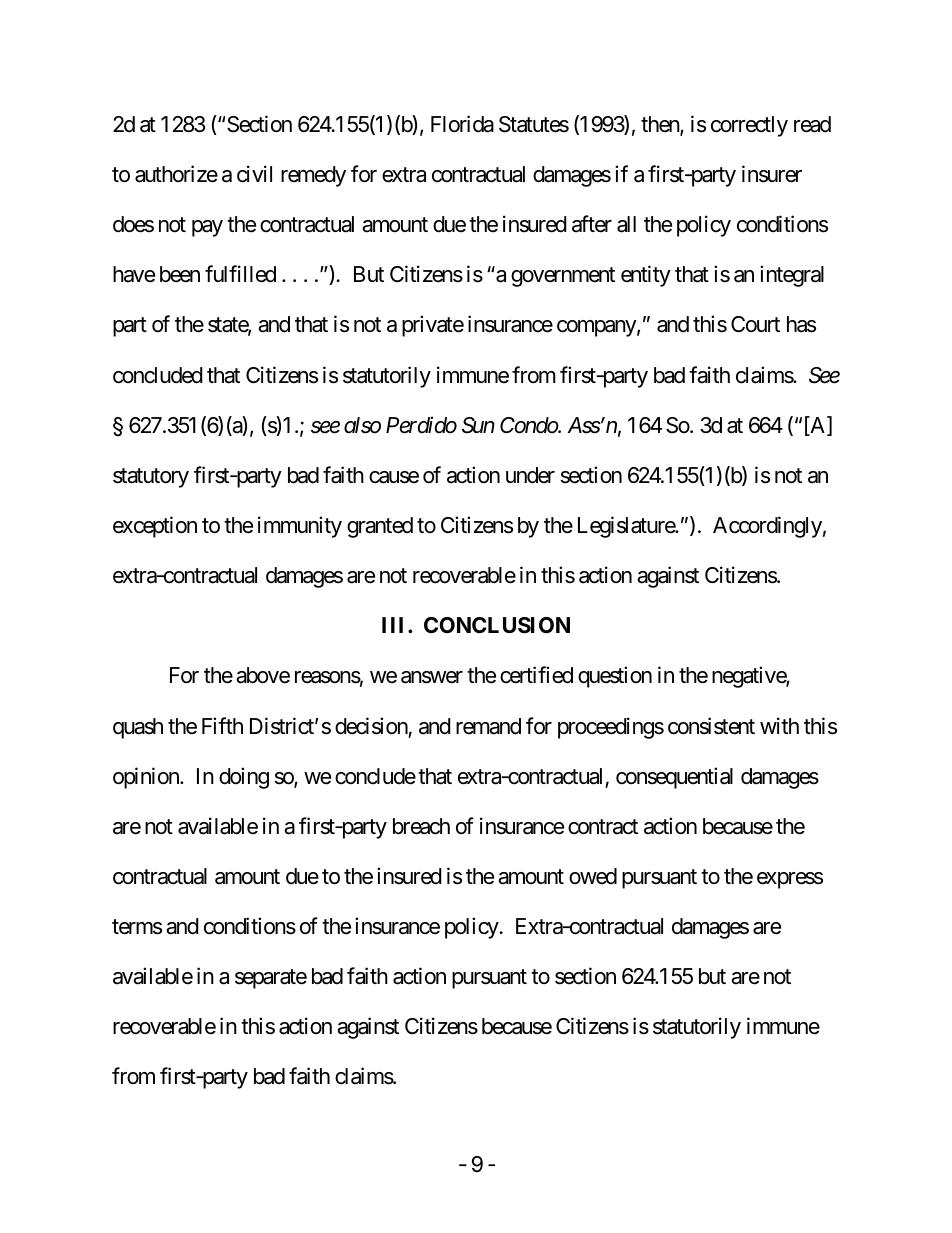 The image size is (952, 1233). What do you see at coordinates (421, 826) in the image?
I see `breach` at bounding box center [421, 826].
